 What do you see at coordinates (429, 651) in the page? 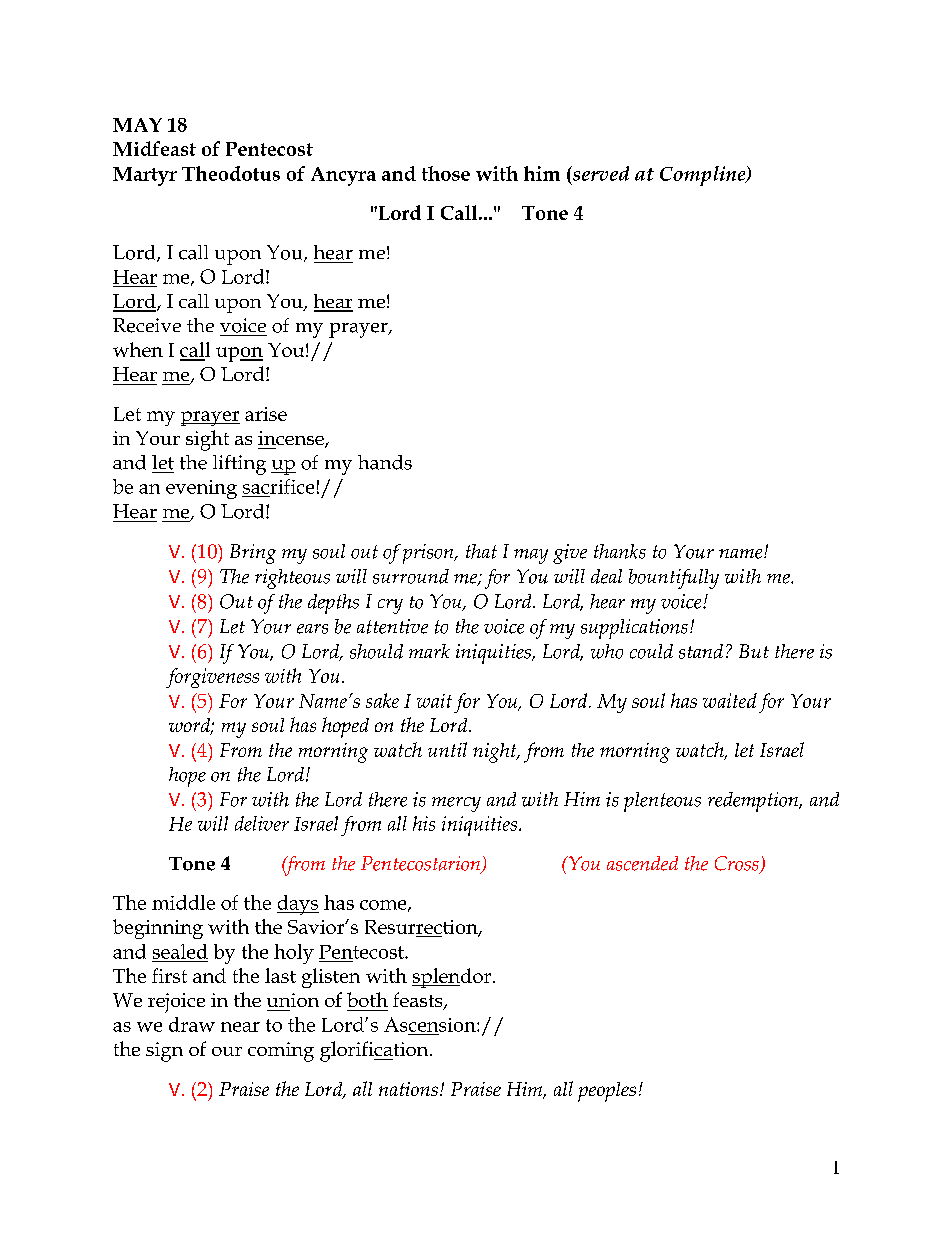
I see `mark` at bounding box center [429, 651].
